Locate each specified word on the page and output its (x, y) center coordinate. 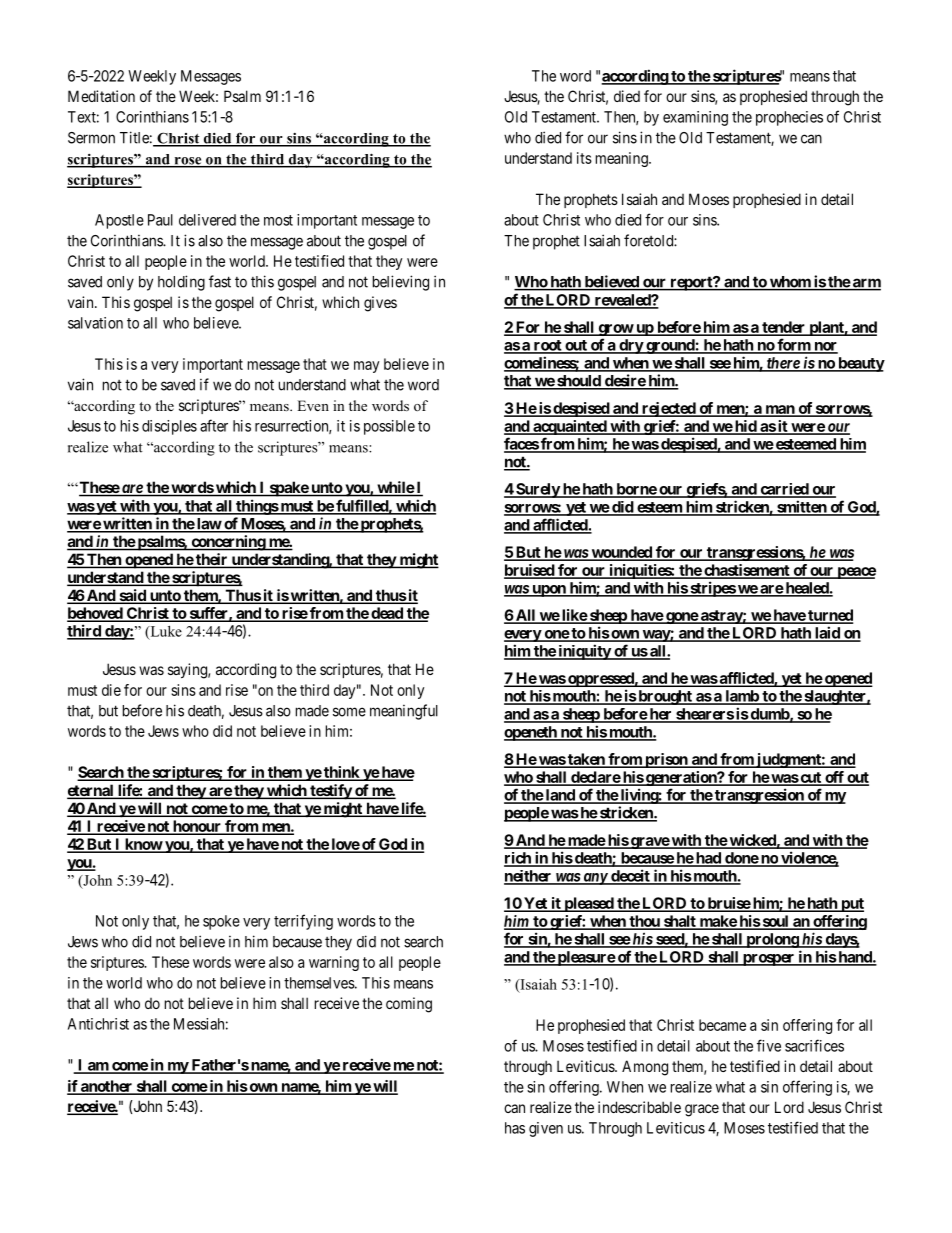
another (107, 1087)
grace (702, 1110)
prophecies (789, 118)
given (546, 1129)
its (584, 158)
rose (188, 162)
